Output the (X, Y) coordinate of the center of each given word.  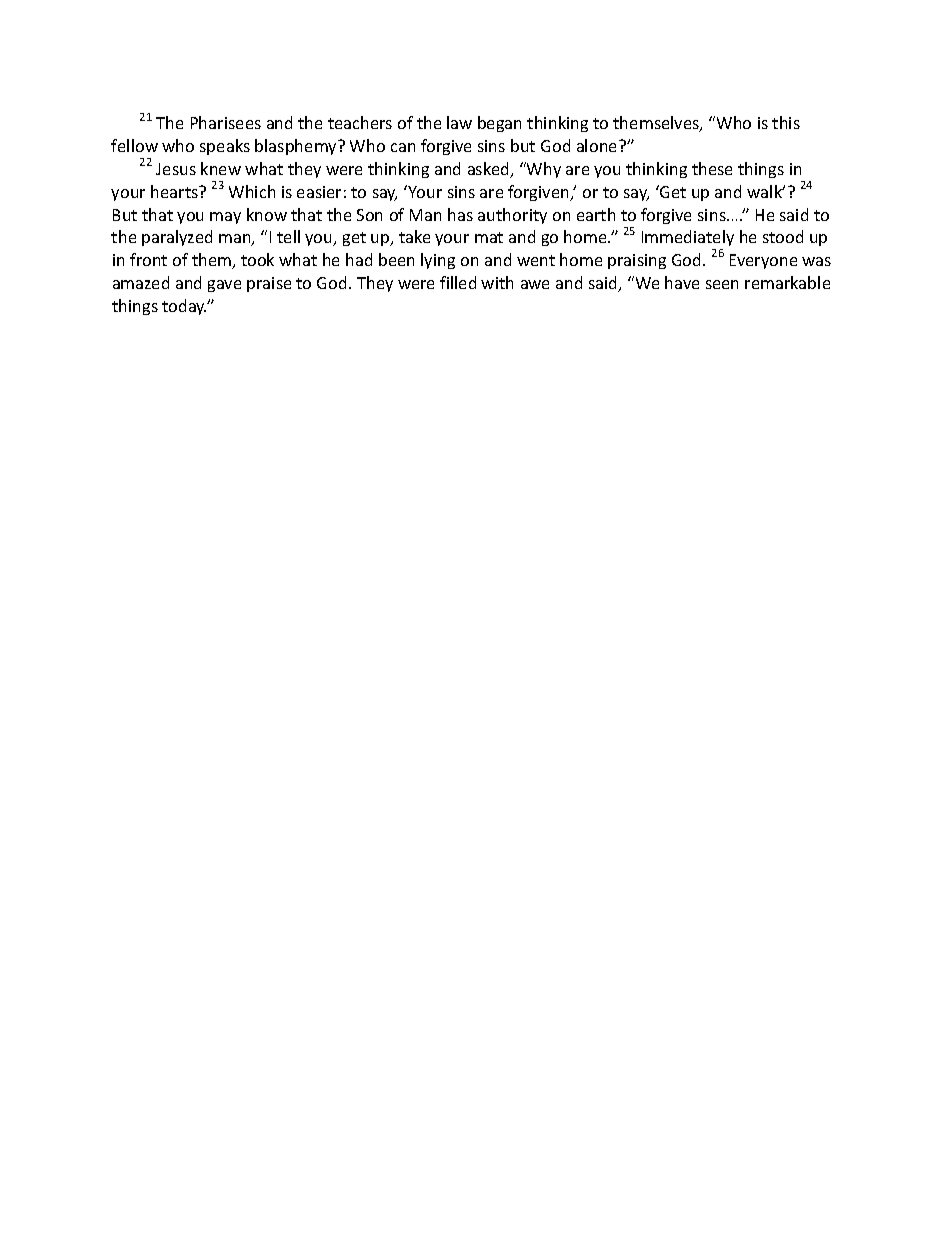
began (499, 124)
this (786, 122)
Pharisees (226, 122)
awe (535, 284)
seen (722, 284)
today (184, 307)
